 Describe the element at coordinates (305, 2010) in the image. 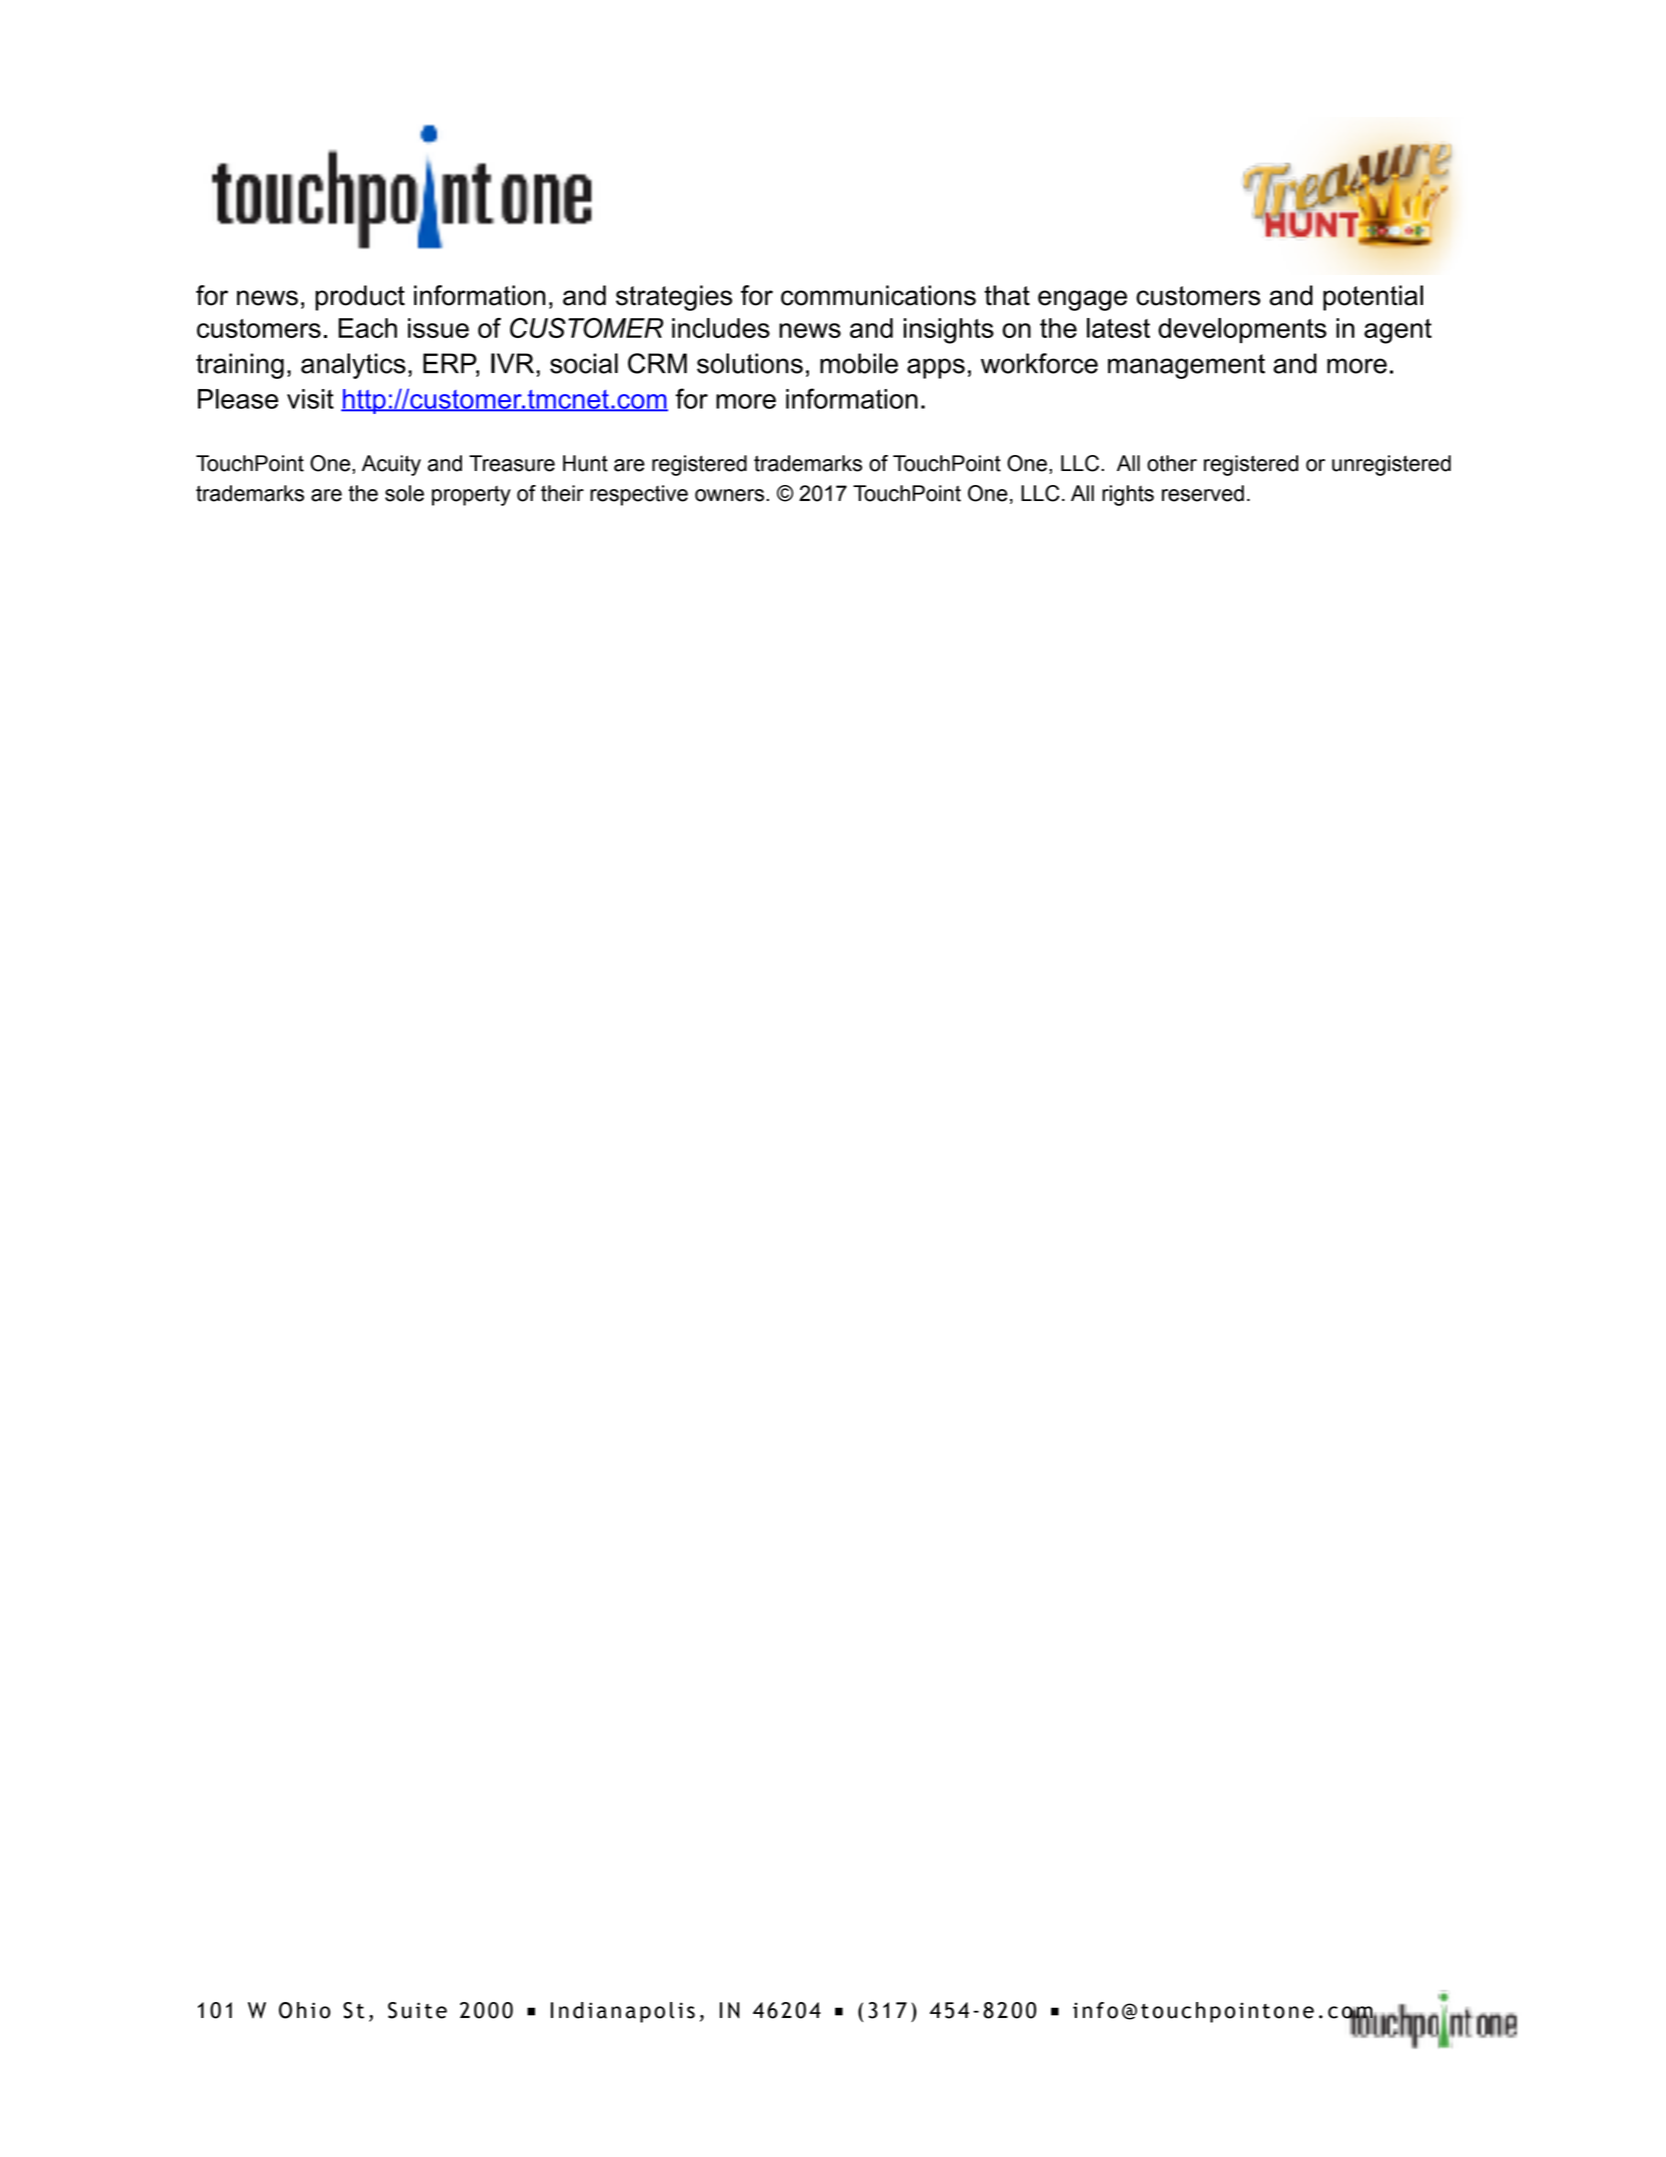

I see `Ohio` at that location.
